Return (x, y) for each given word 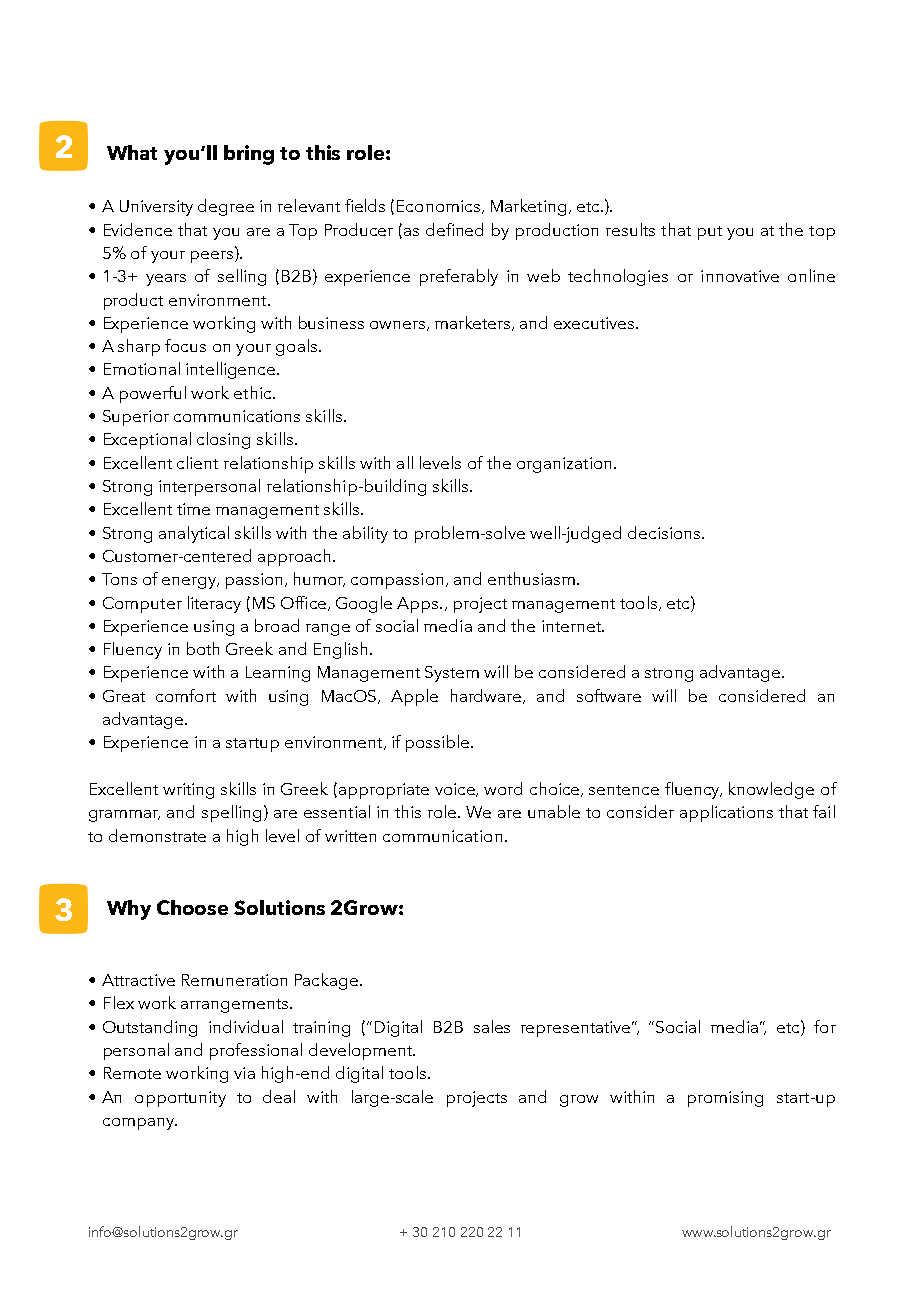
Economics (438, 206)
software (609, 695)
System (452, 674)
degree (226, 207)
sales (492, 1026)
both (203, 648)
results (630, 229)
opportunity (180, 1099)
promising (725, 1099)
